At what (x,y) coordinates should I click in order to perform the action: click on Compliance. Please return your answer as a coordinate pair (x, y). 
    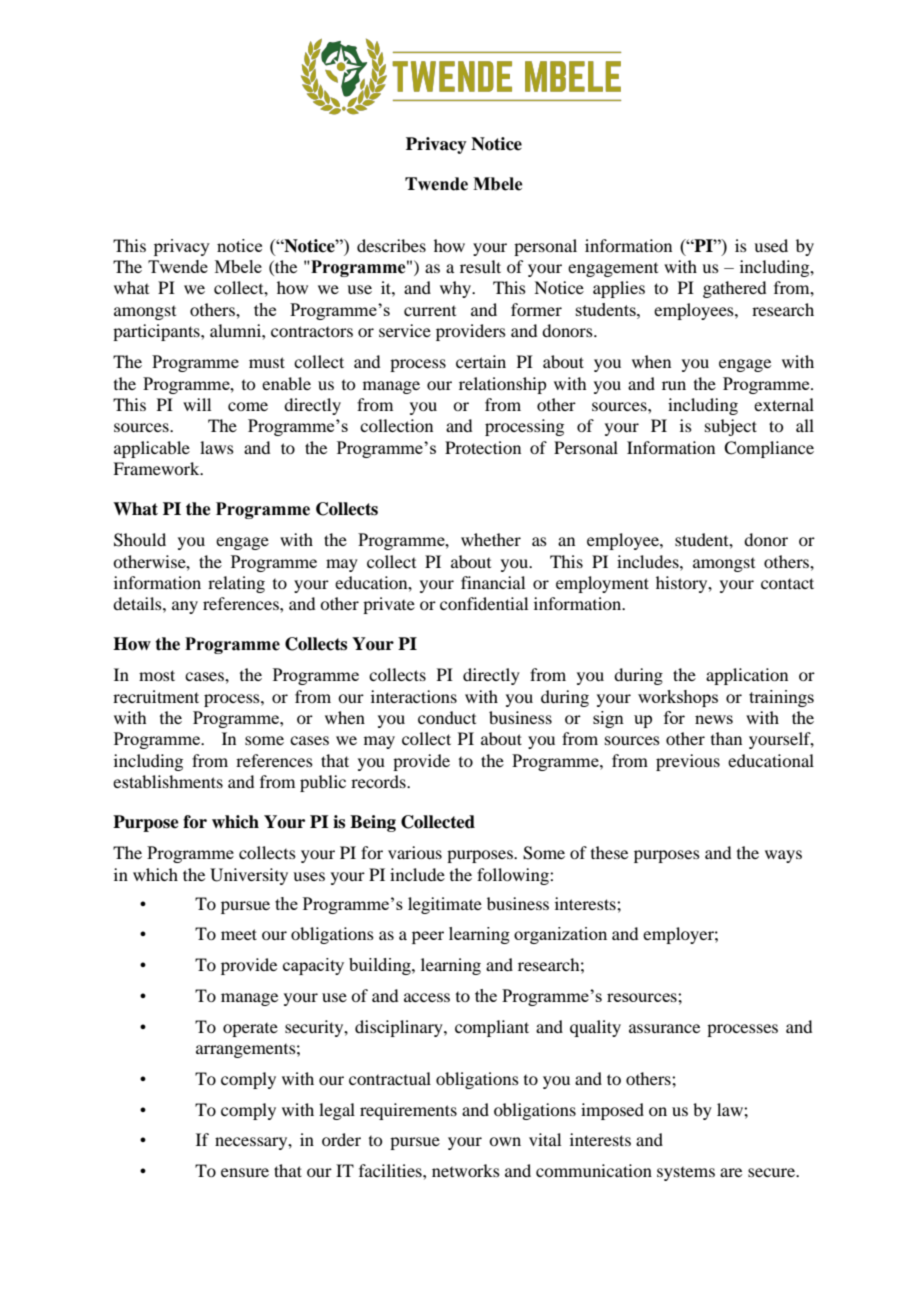
    Looking at the image, I should click on (769, 449).
